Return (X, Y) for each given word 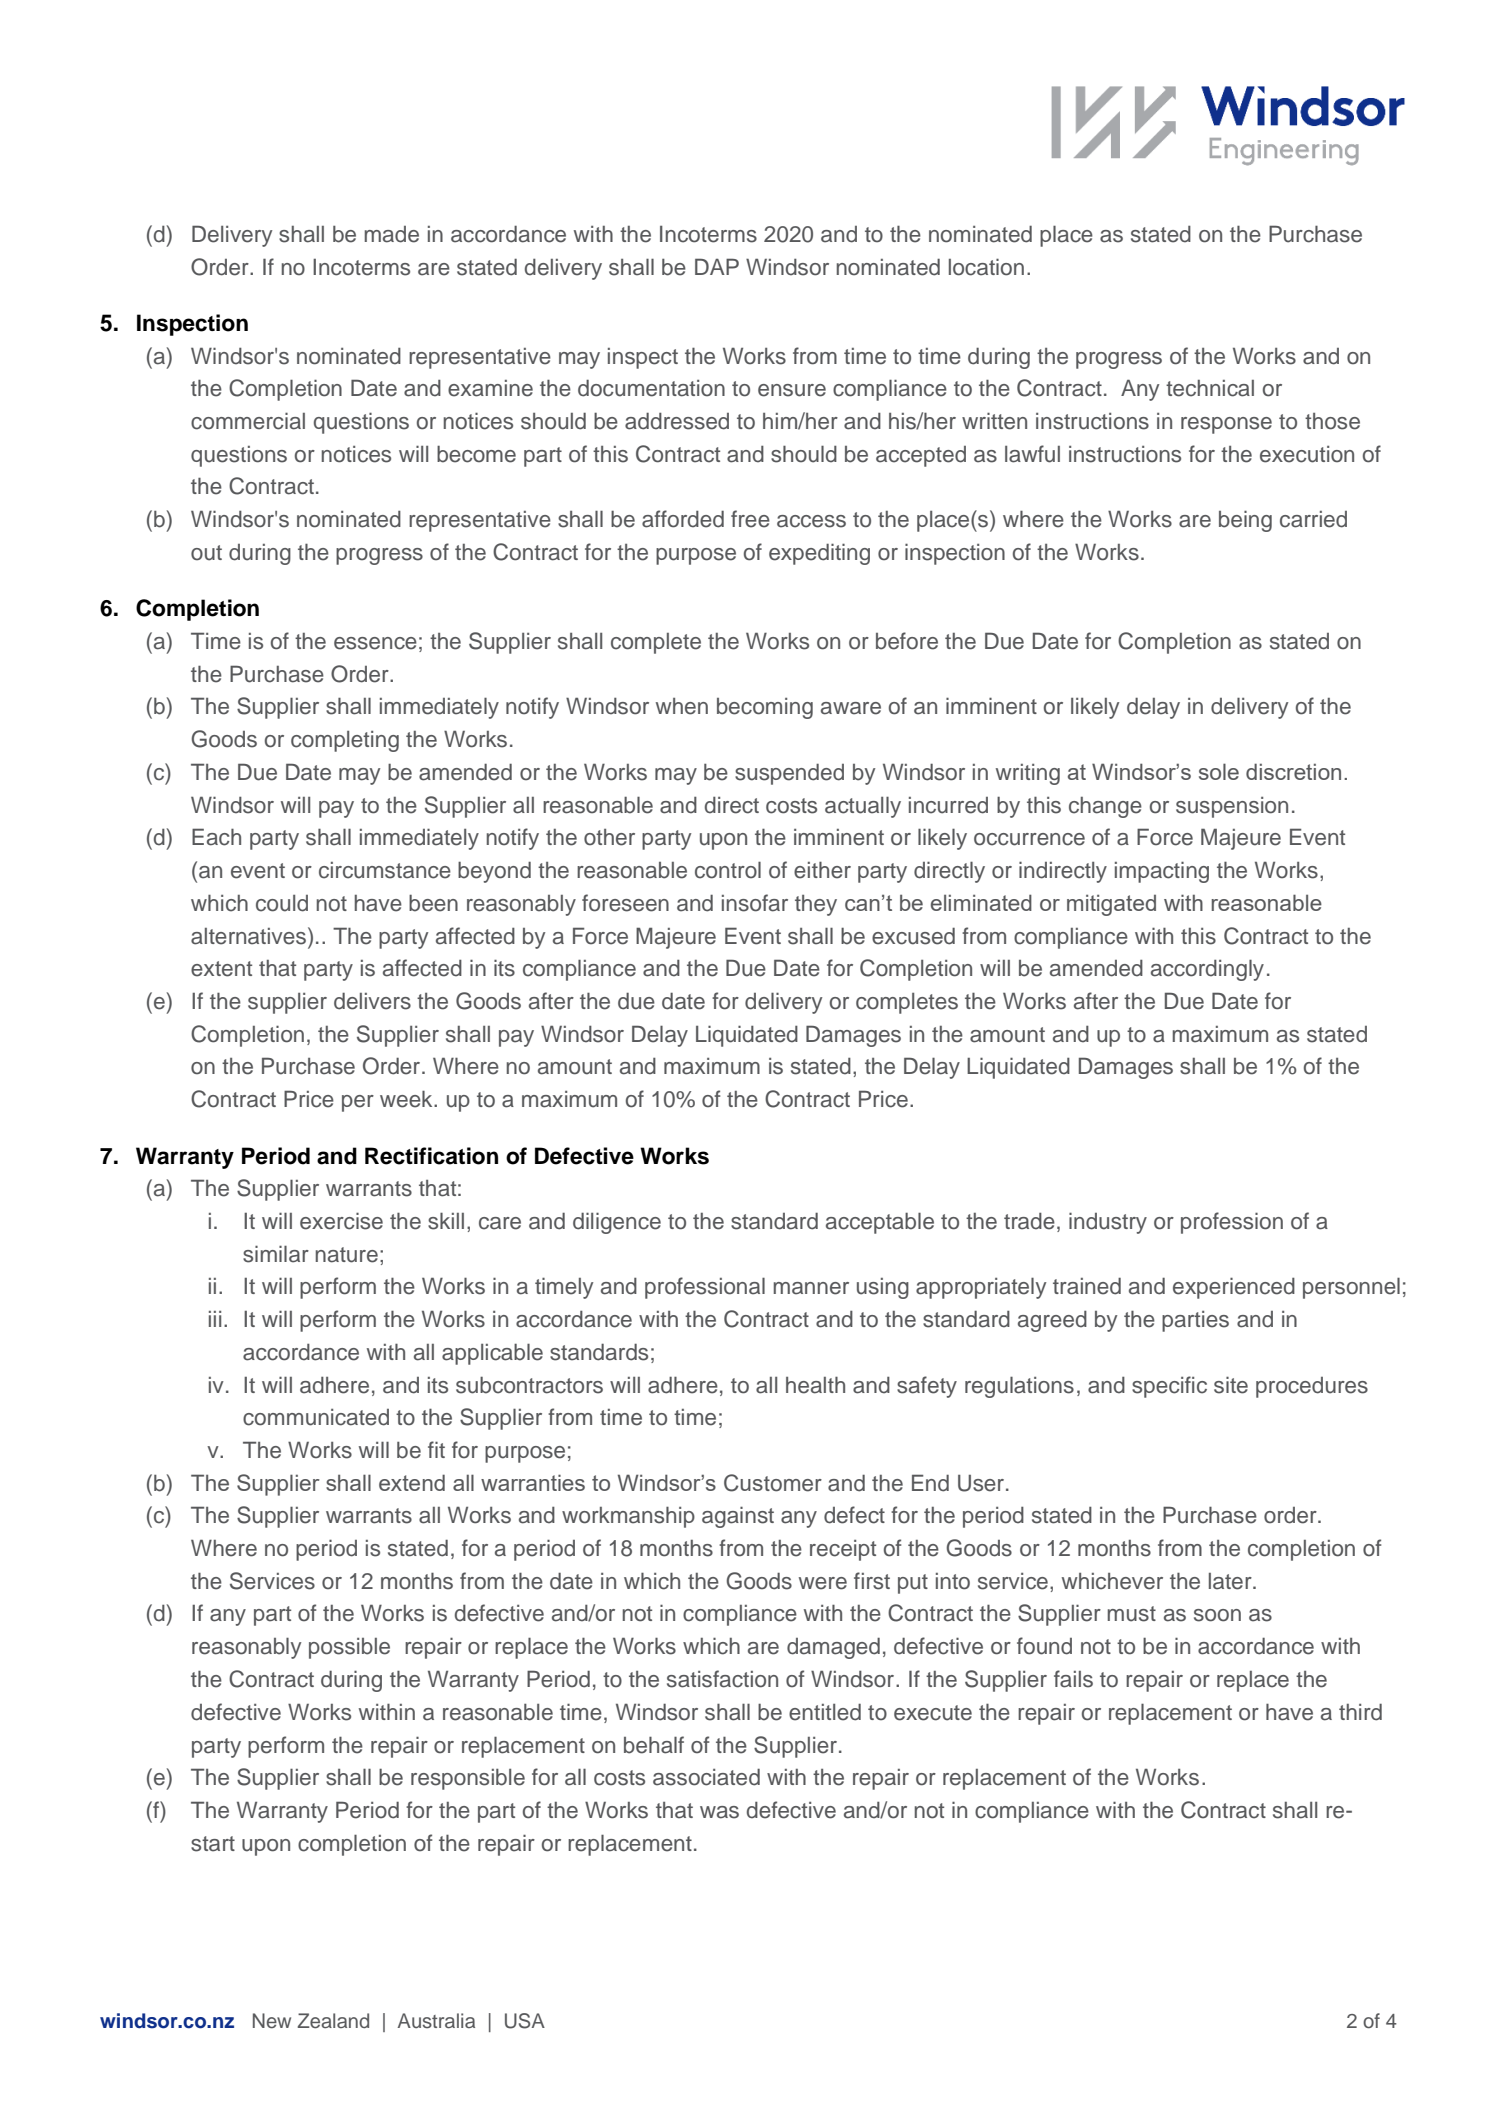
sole (1219, 771)
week (407, 1099)
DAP (717, 266)
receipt (843, 1550)
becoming (765, 708)
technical (1210, 388)
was (719, 1812)
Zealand (333, 2021)
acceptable (880, 1223)
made (392, 234)
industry (1108, 1223)
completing (345, 741)
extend (412, 1482)
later (1231, 1581)
